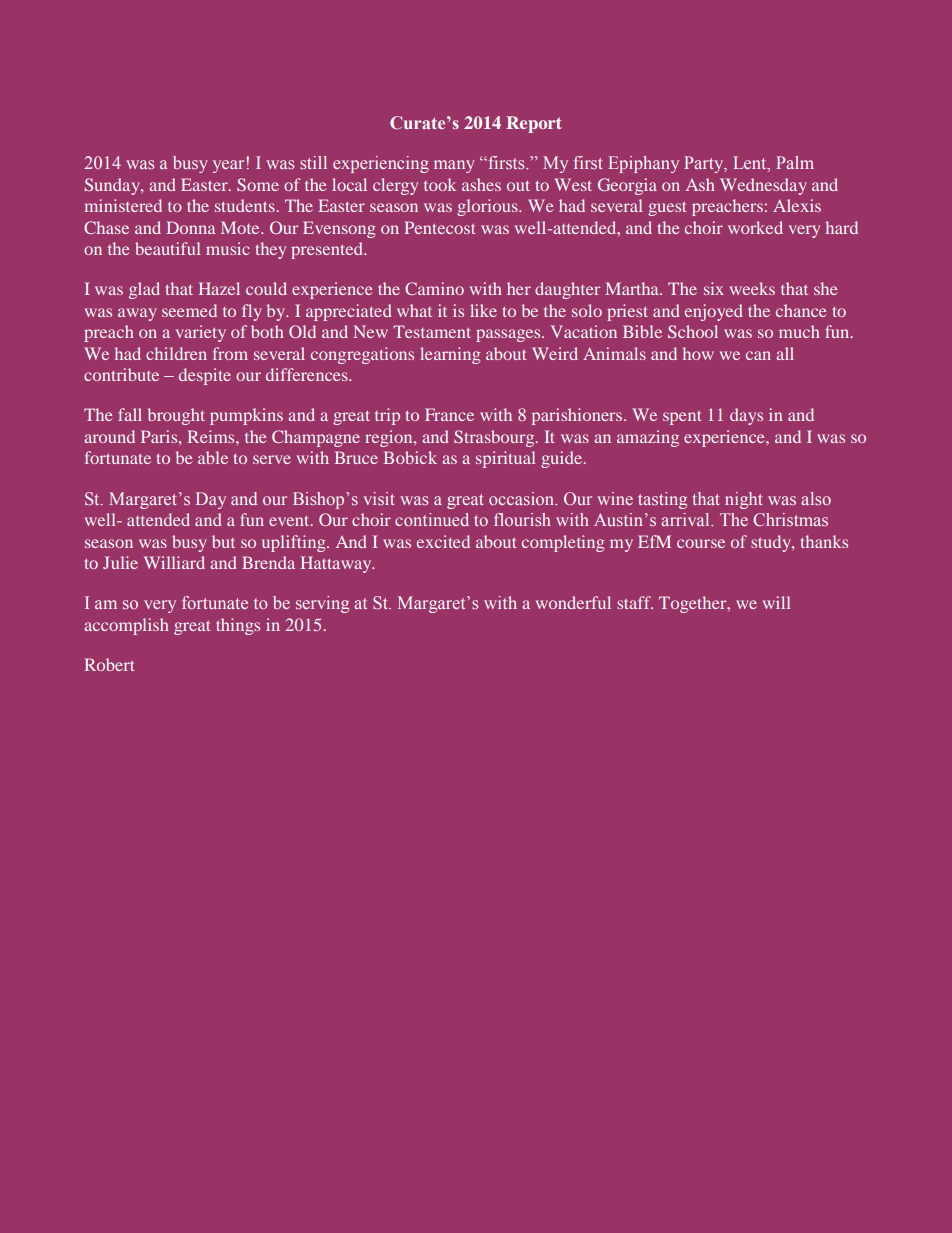  Describe the element at coordinates (573, 602) in the document. I see `wonderful` at that location.
